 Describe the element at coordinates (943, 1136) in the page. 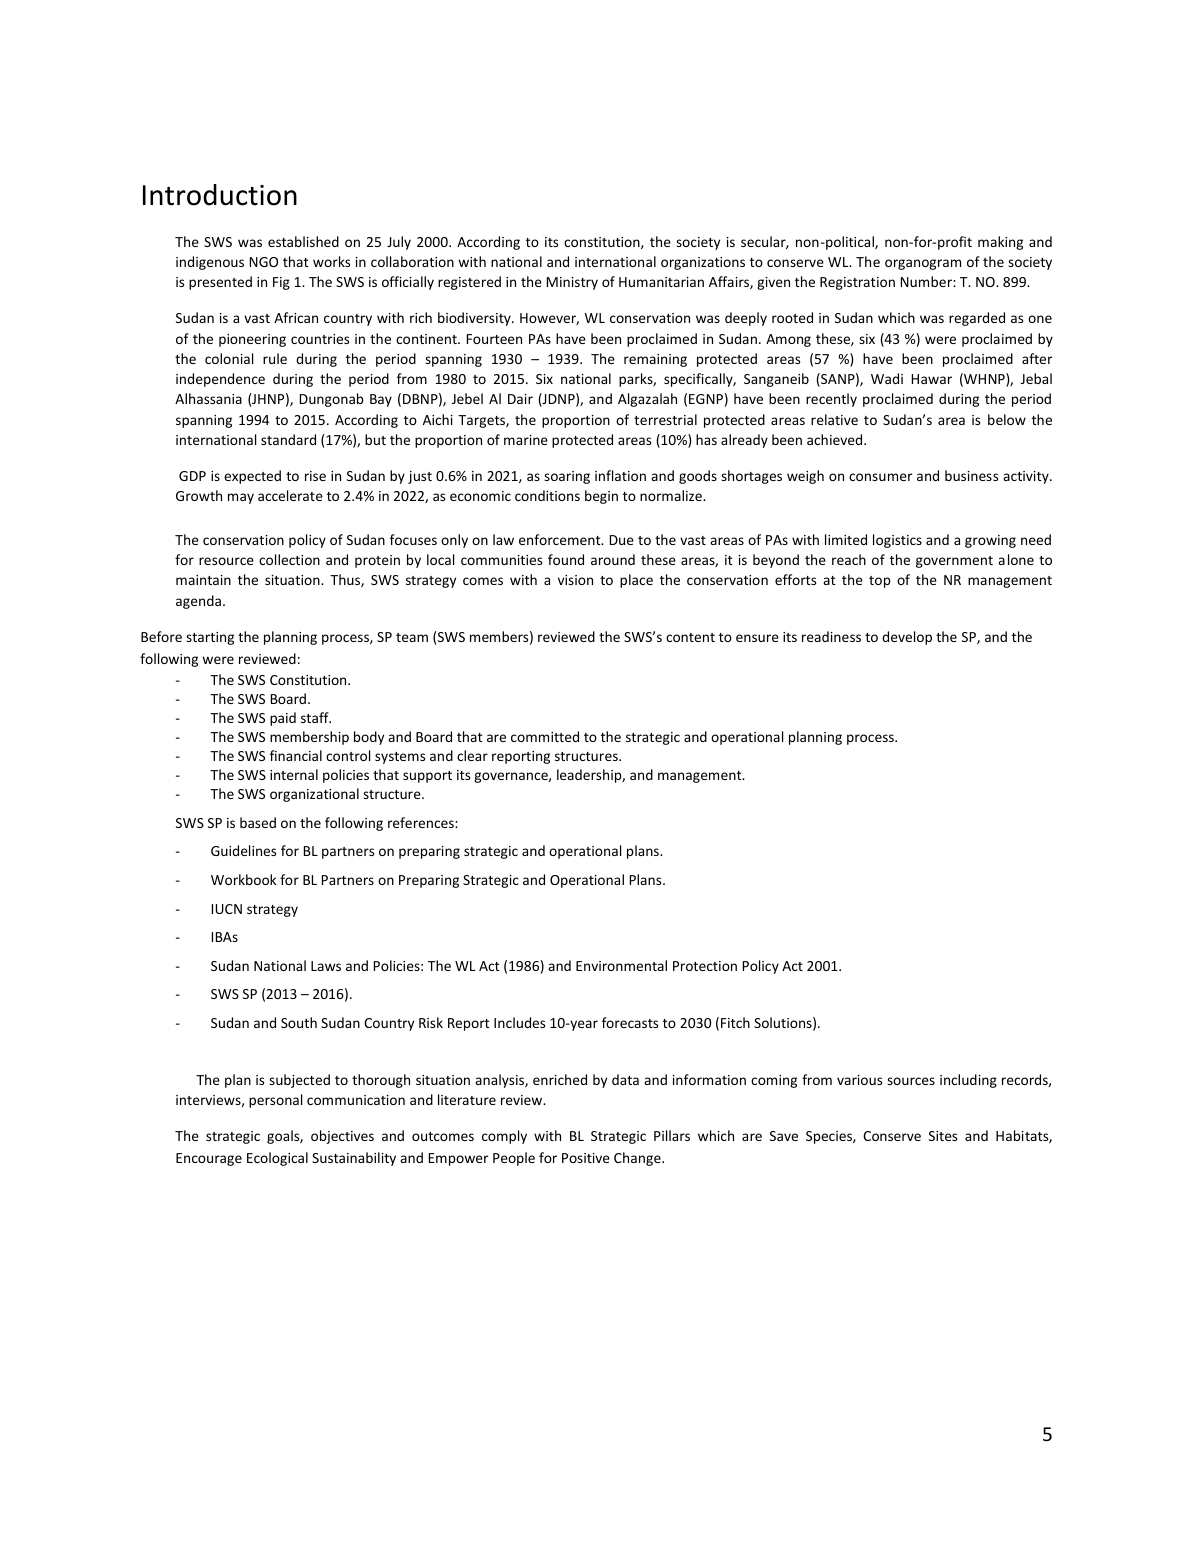

I see `Sites` at that location.
